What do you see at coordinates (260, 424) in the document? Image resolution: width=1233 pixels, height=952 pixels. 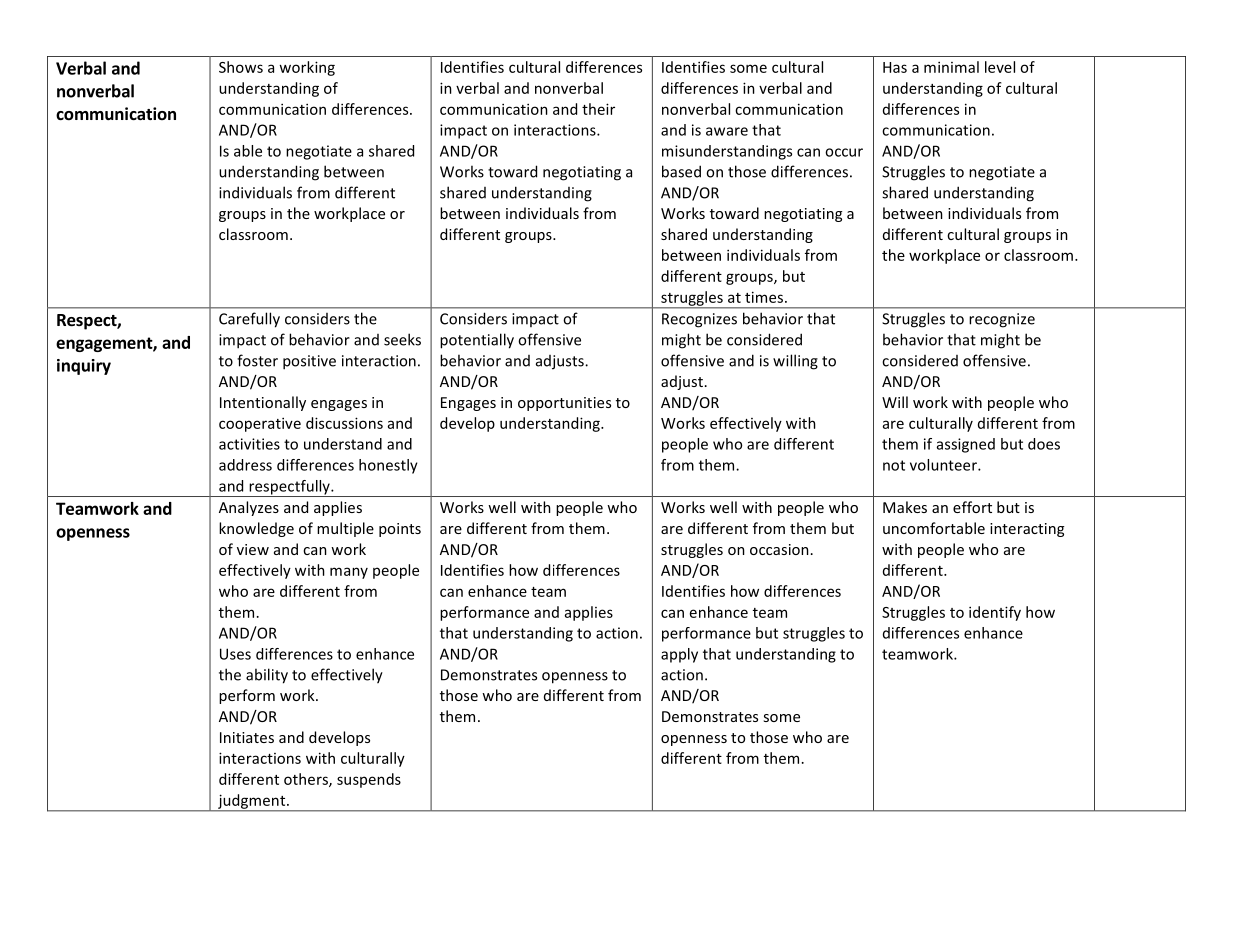 I see `cooperative` at bounding box center [260, 424].
